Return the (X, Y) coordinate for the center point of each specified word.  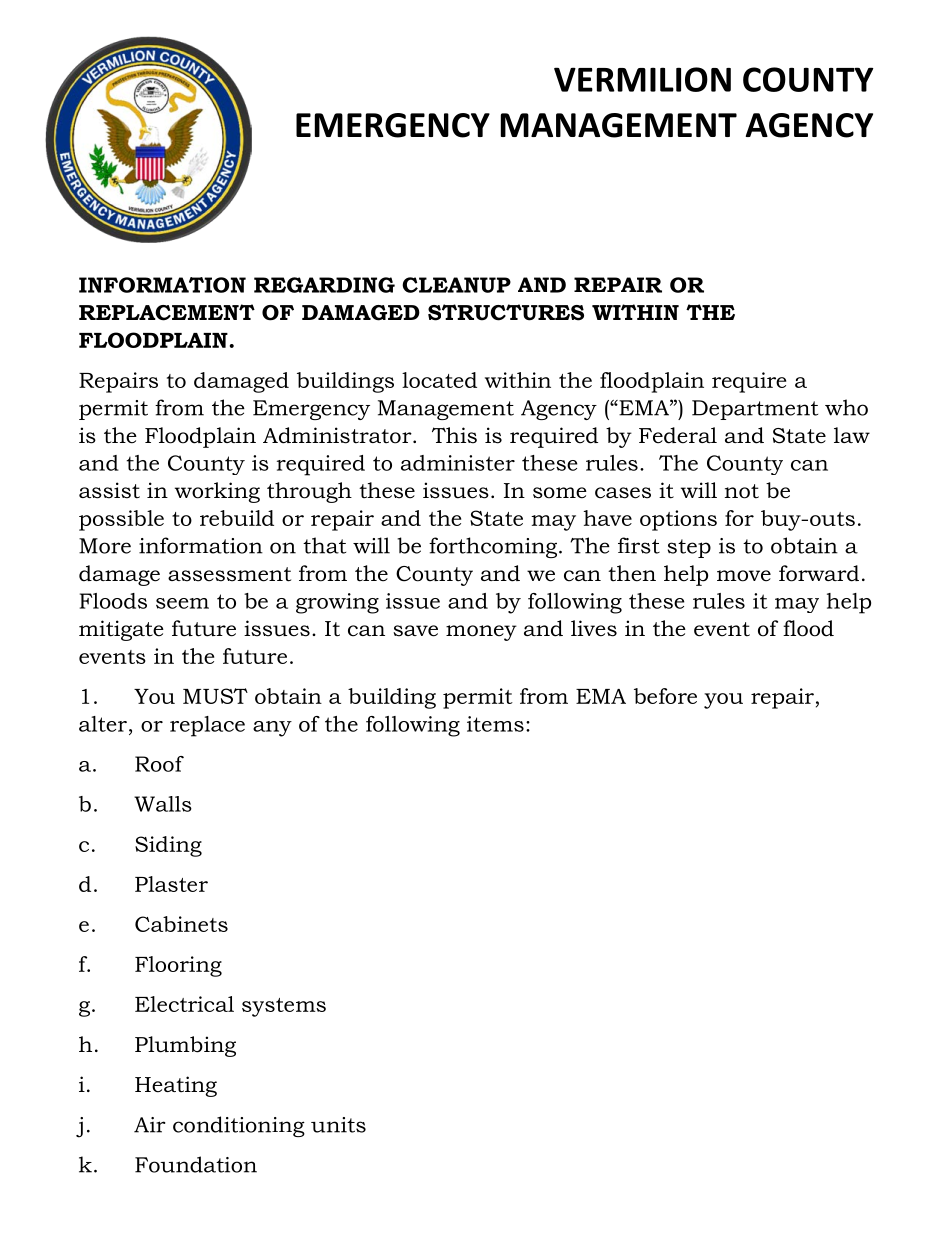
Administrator (338, 435)
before (665, 696)
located (439, 380)
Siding (168, 846)
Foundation (196, 1164)
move (744, 576)
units (338, 1125)
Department (755, 410)
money (481, 633)
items (495, 724)
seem (182, 603)
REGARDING (324, 285)
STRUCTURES (506, 312)
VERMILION (642, 79)
